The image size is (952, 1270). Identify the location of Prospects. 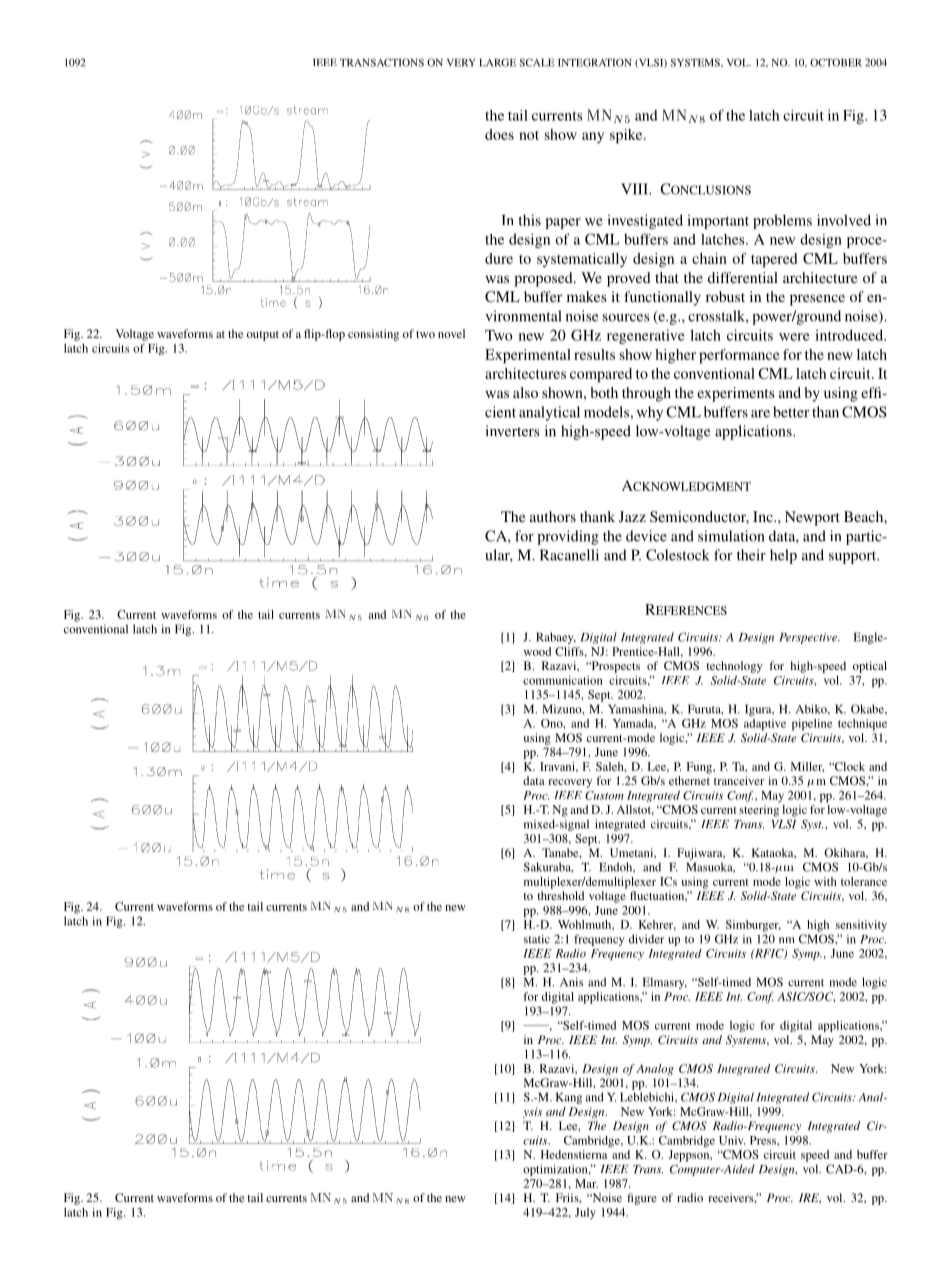
(614, 667).
